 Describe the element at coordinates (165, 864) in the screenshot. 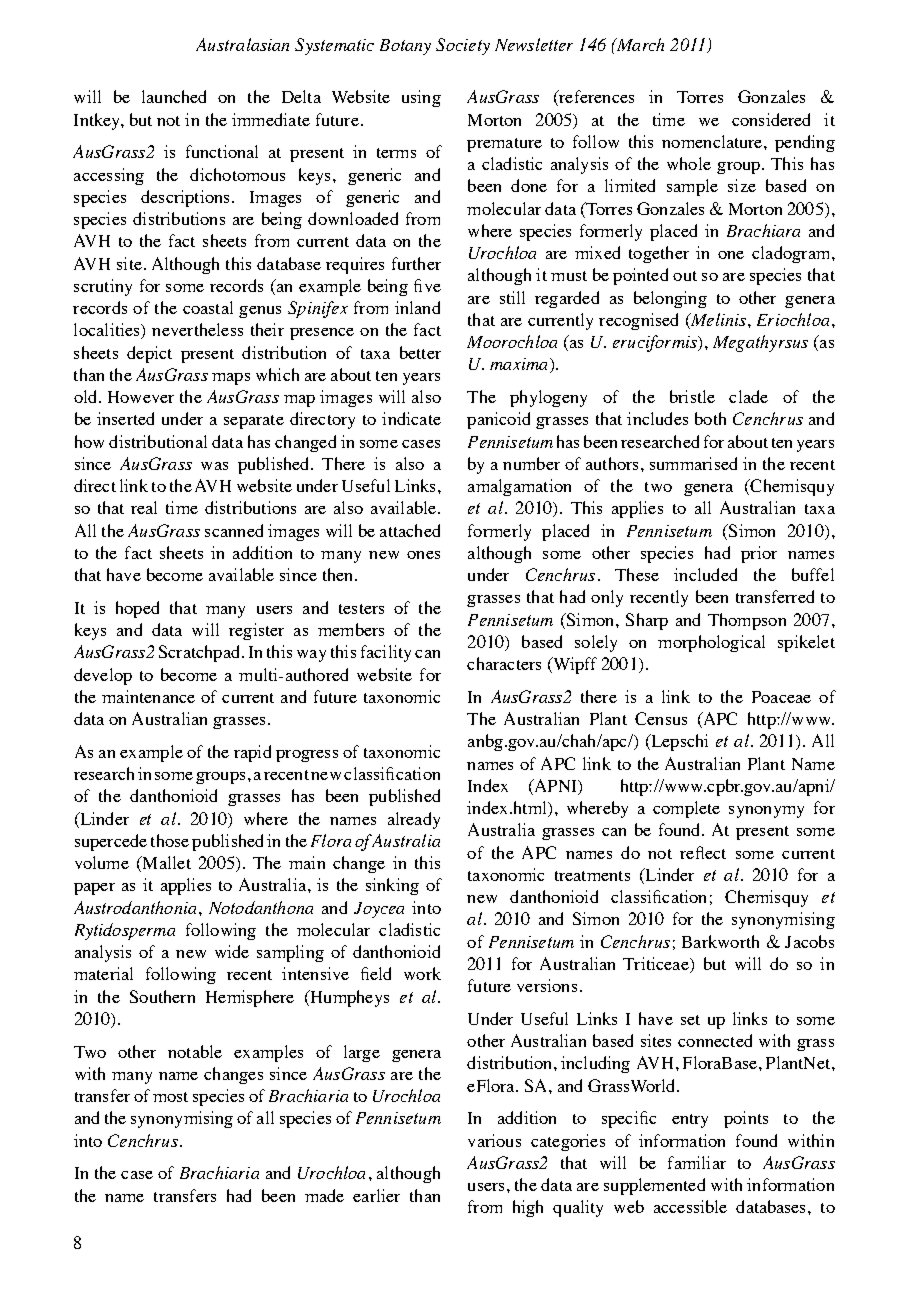

I see `Mallet` at that location.
